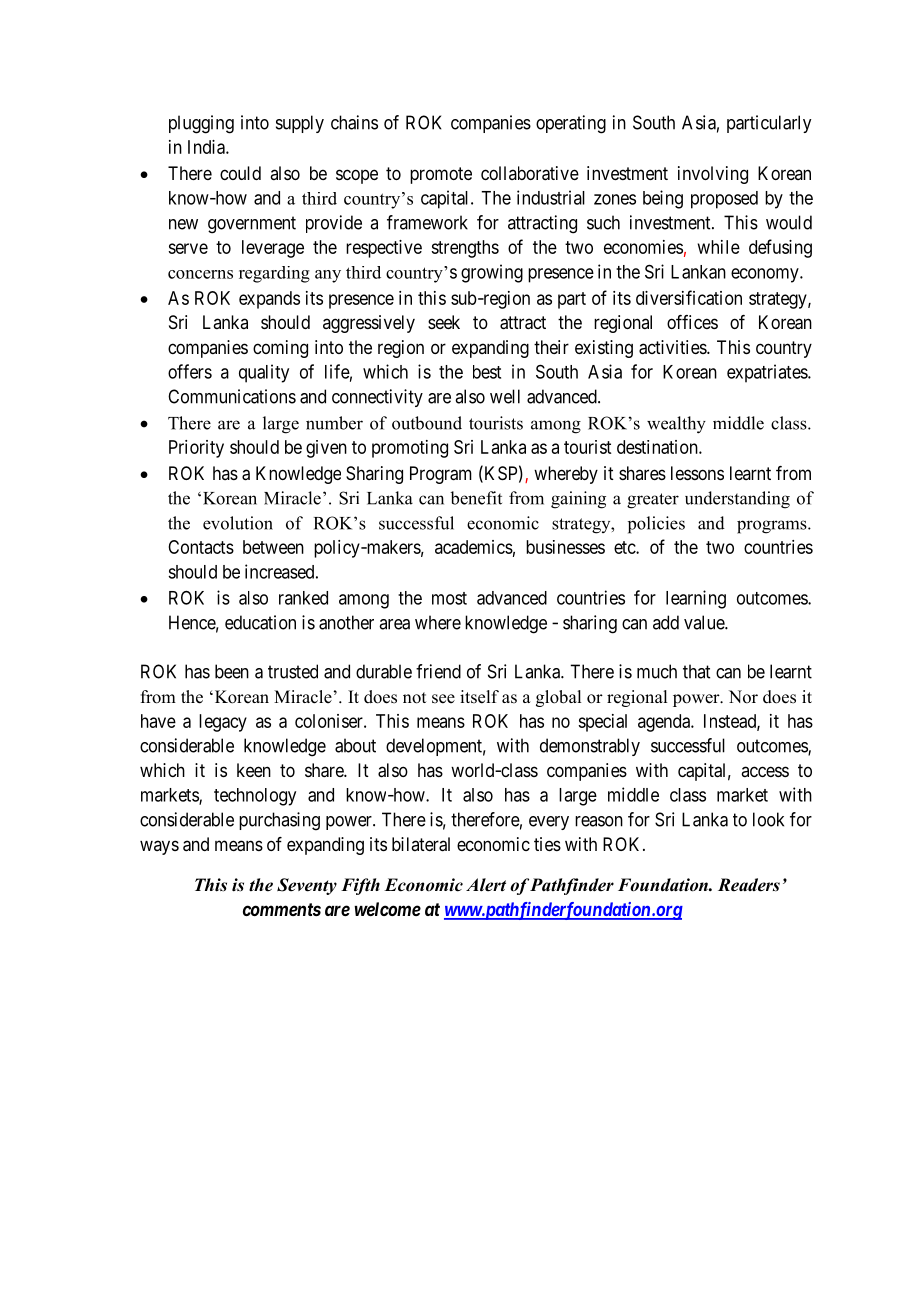  I want to click on India, so click(207, 147).
